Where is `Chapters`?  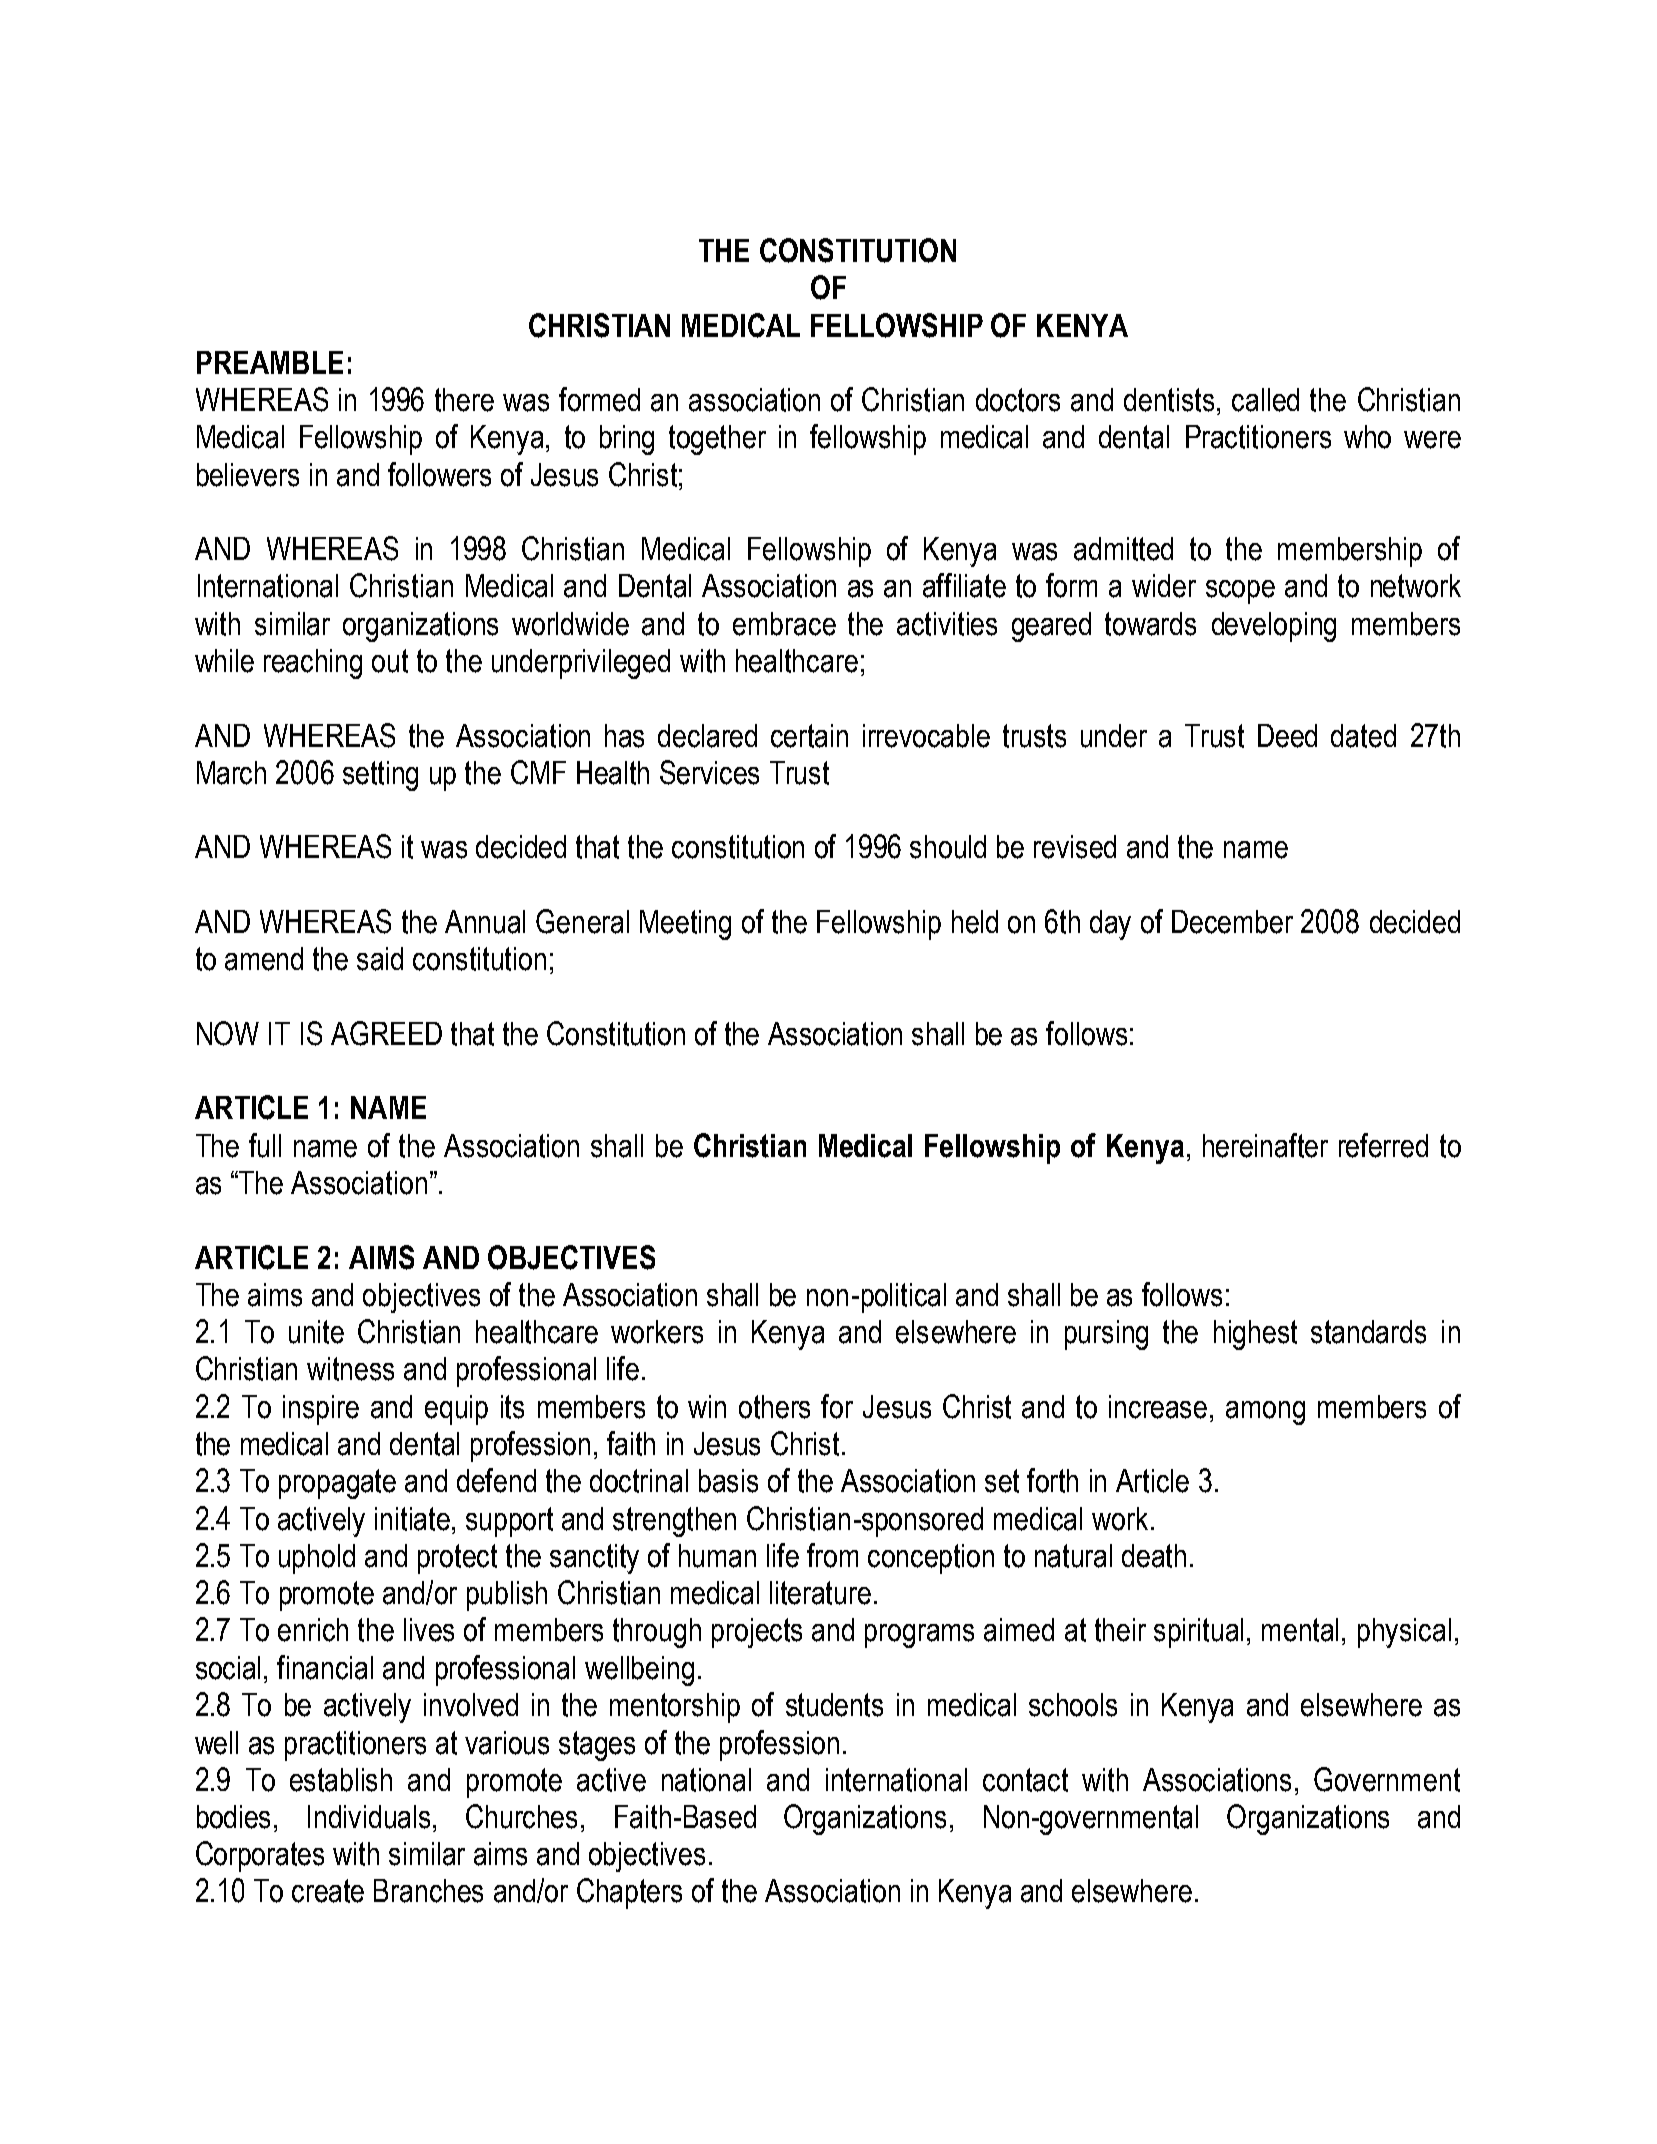 Chapters is located at coordinates (629, 1893).
